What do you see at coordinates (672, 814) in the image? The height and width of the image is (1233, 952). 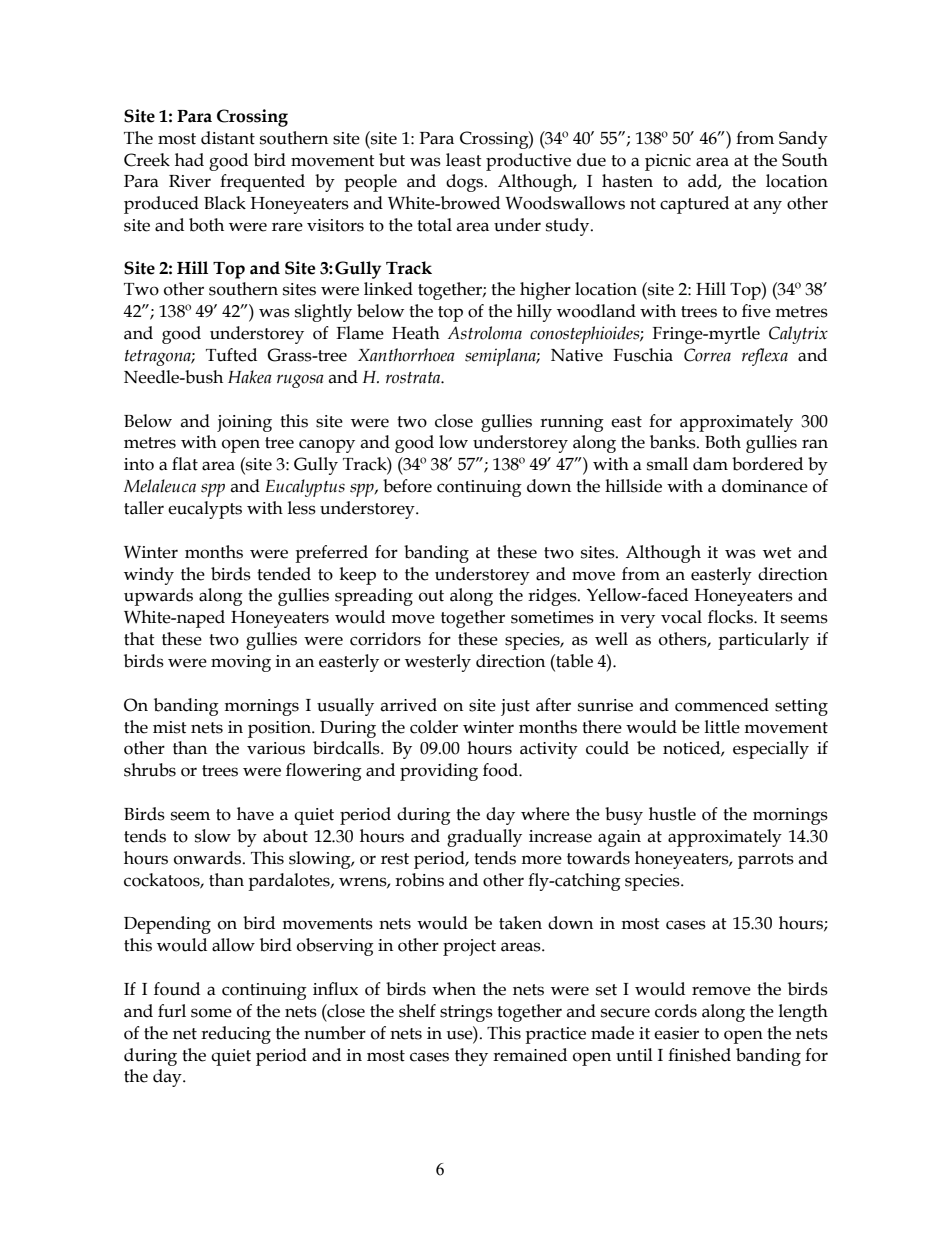 I see `hustle` at bounding box center [672, 814].
